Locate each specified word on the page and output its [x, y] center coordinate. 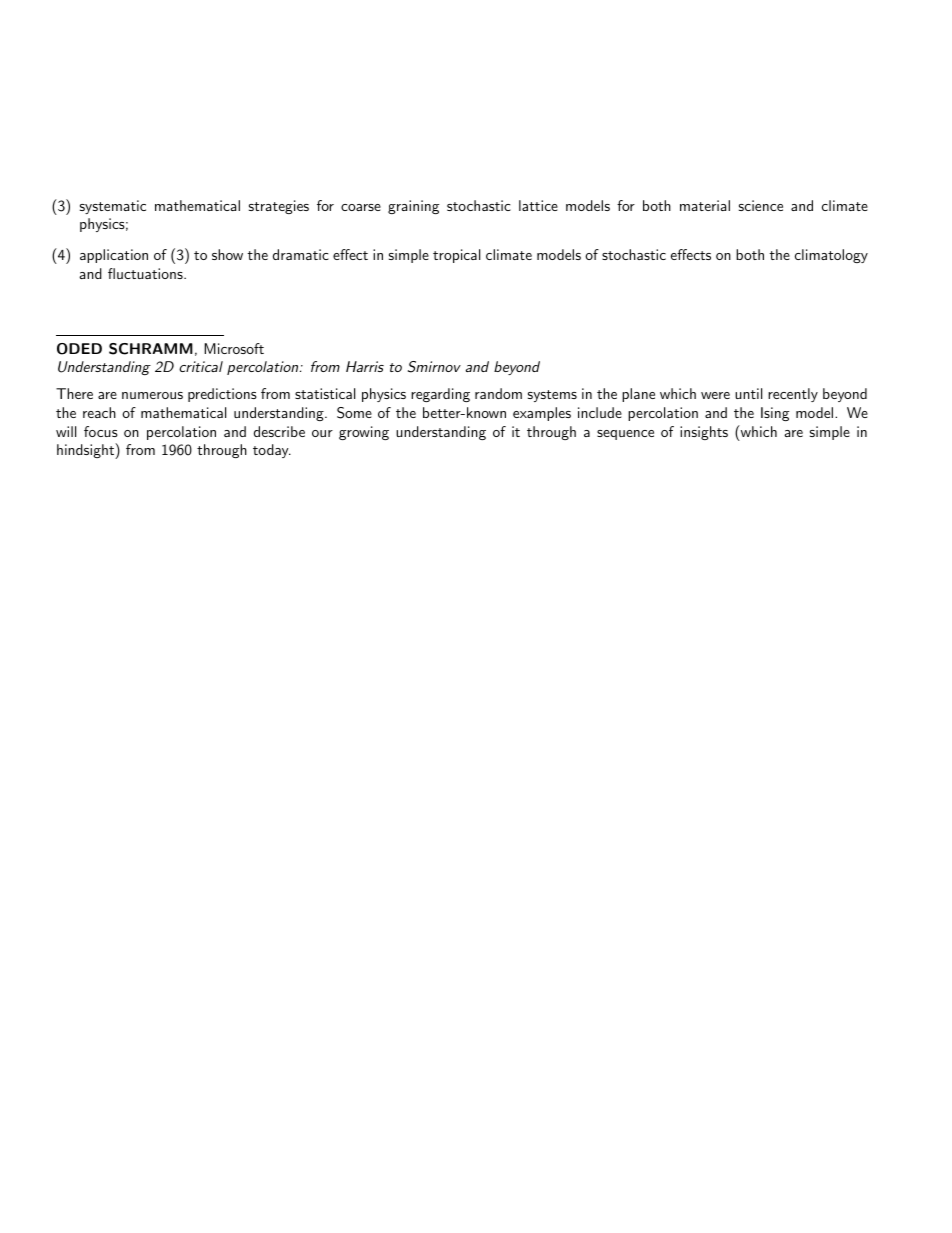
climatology [831, 256]
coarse [361, 207]
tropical [456, 256]
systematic [113, 207]
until [748, 393]
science [761, 205]
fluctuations [146, 273]
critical [201, 366]
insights [704, 433]
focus [101, 431]
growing [364, 433]
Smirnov [434, 367]
